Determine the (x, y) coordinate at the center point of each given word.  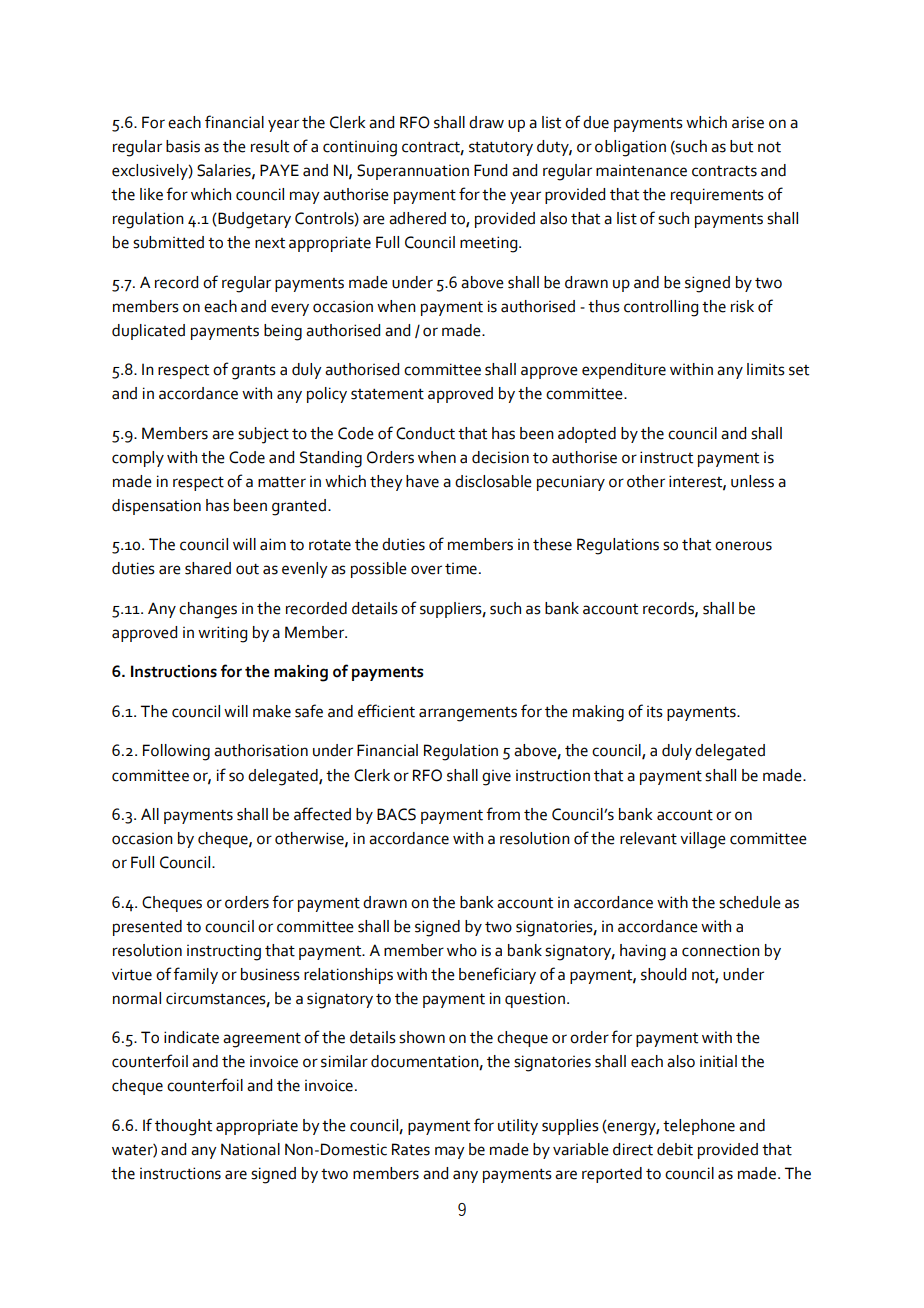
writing (222, 634)
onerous (743, 546)
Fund (490, 170)
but (741, 146)
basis (183, 146)
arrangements (468, 714)
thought (183, 1127)
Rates (411, 1149)
